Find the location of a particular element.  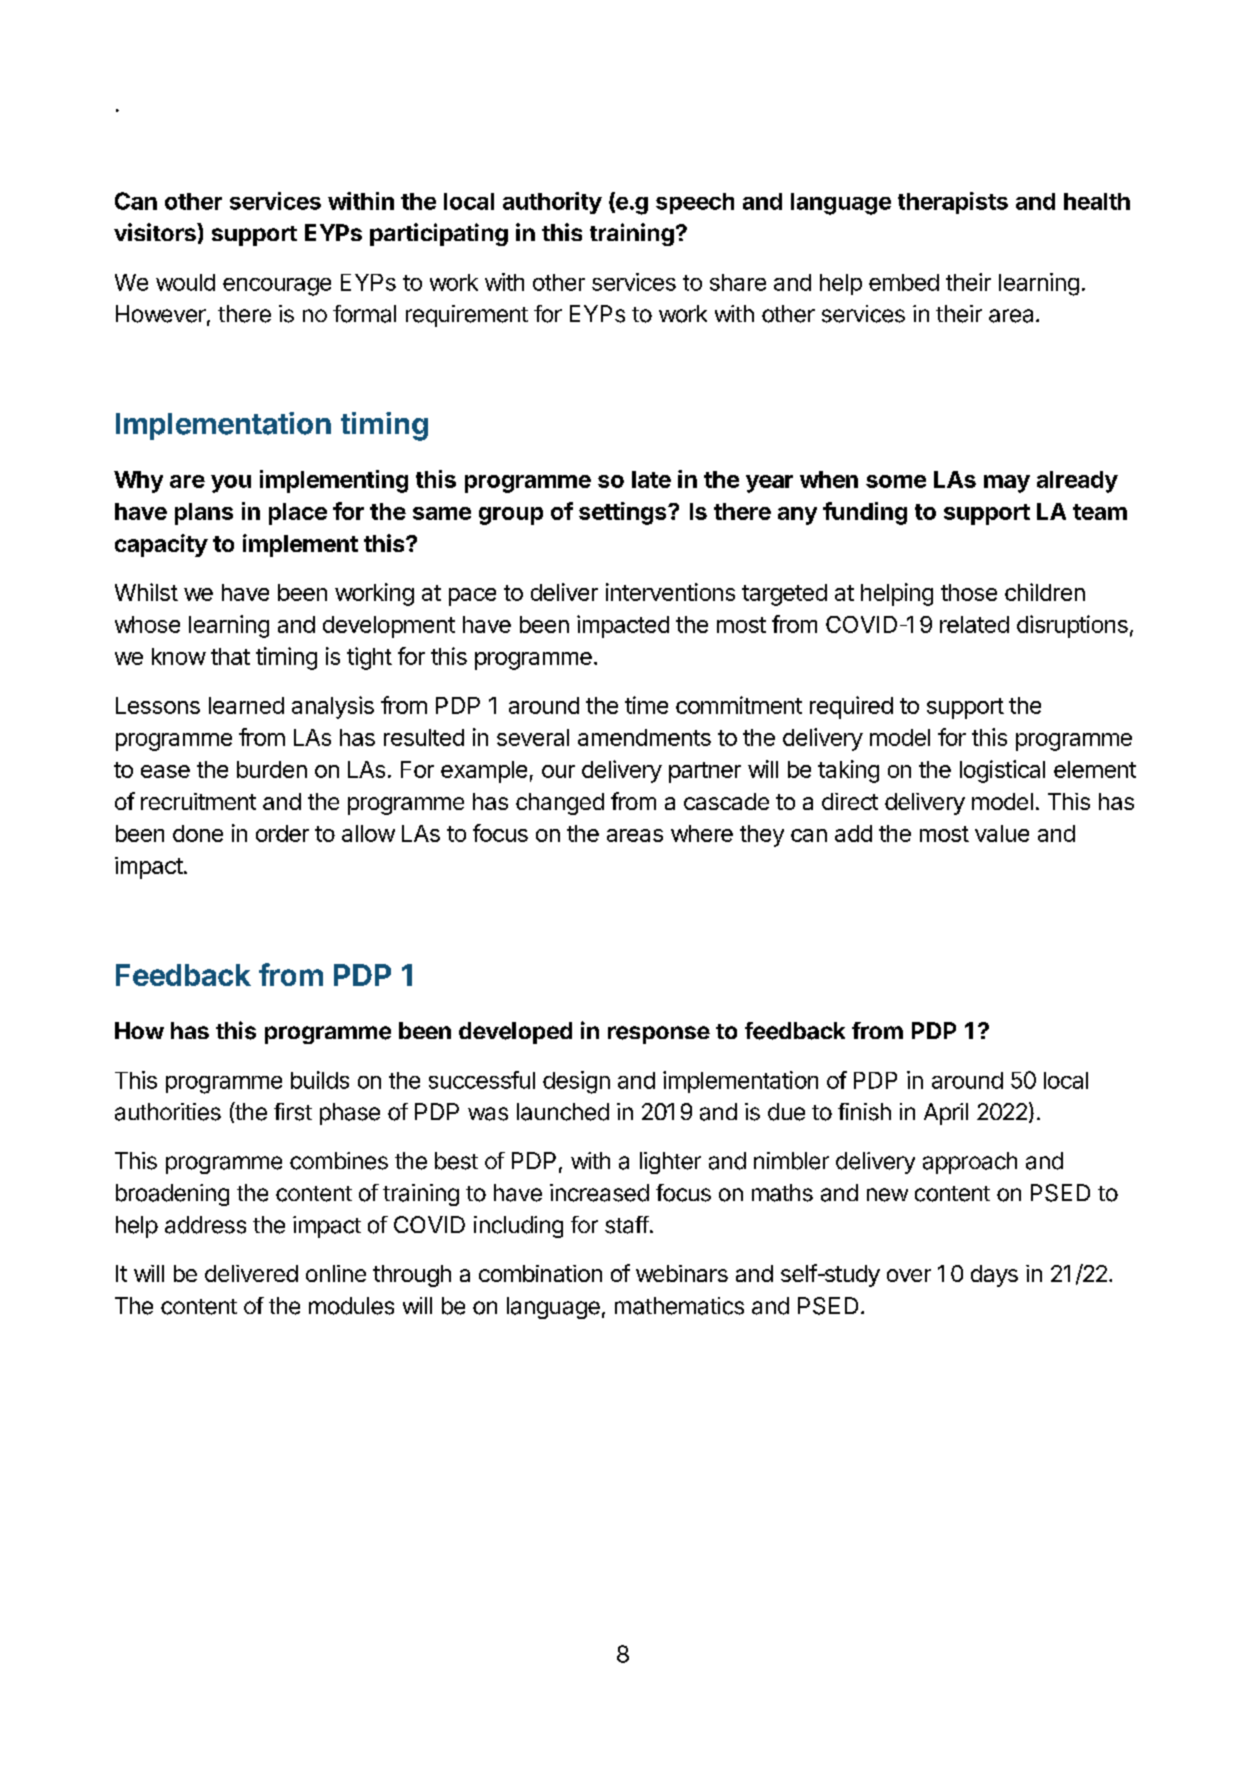

amendments is located at coordinates (644, 737).
